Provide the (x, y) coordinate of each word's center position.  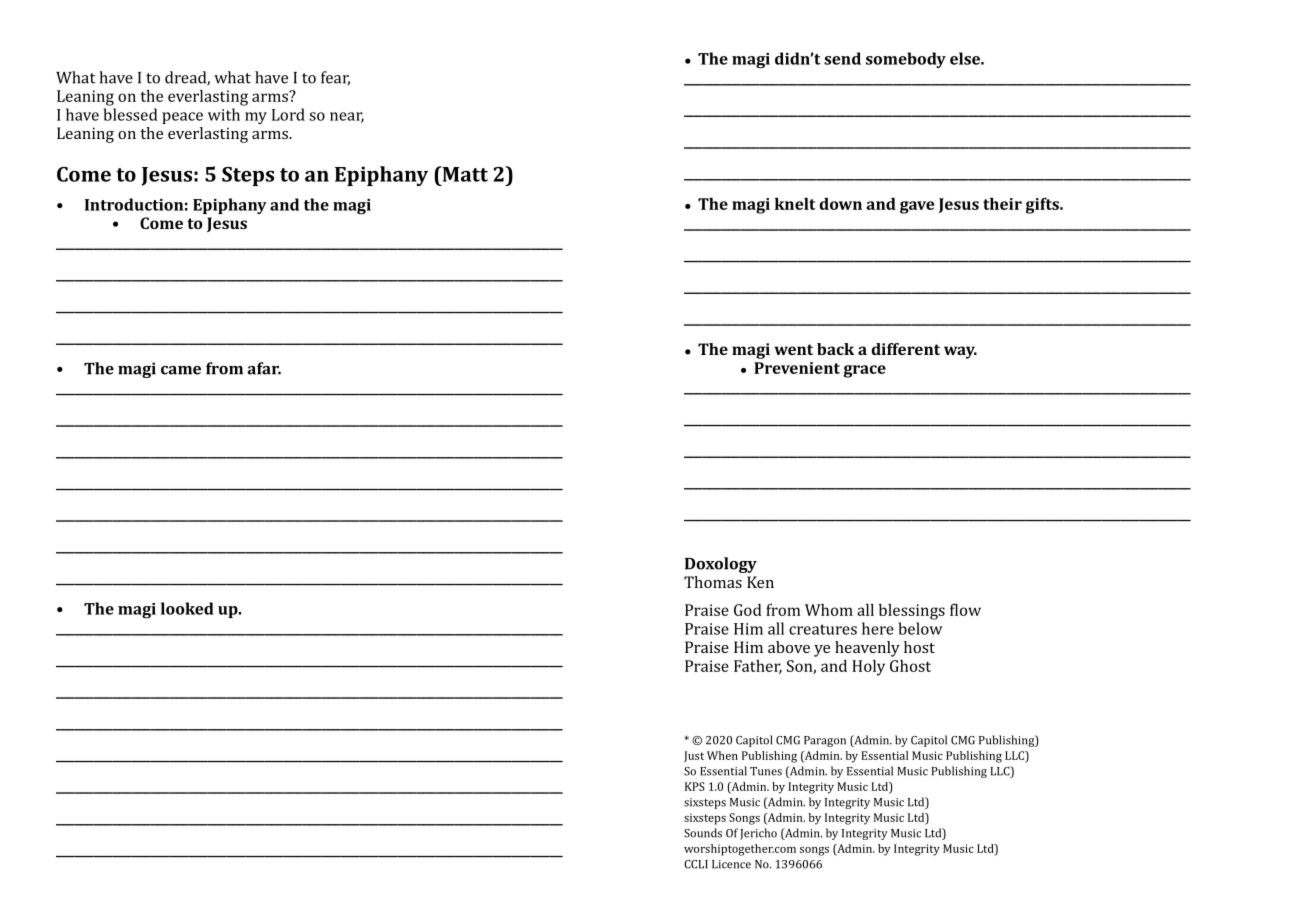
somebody (906, 60)
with (224, 114)
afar (264, 368)
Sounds (703, 833)
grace (865, 371)
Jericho (758, 834)
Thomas (713, 582)
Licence (731, 864)
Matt (464, 174)
